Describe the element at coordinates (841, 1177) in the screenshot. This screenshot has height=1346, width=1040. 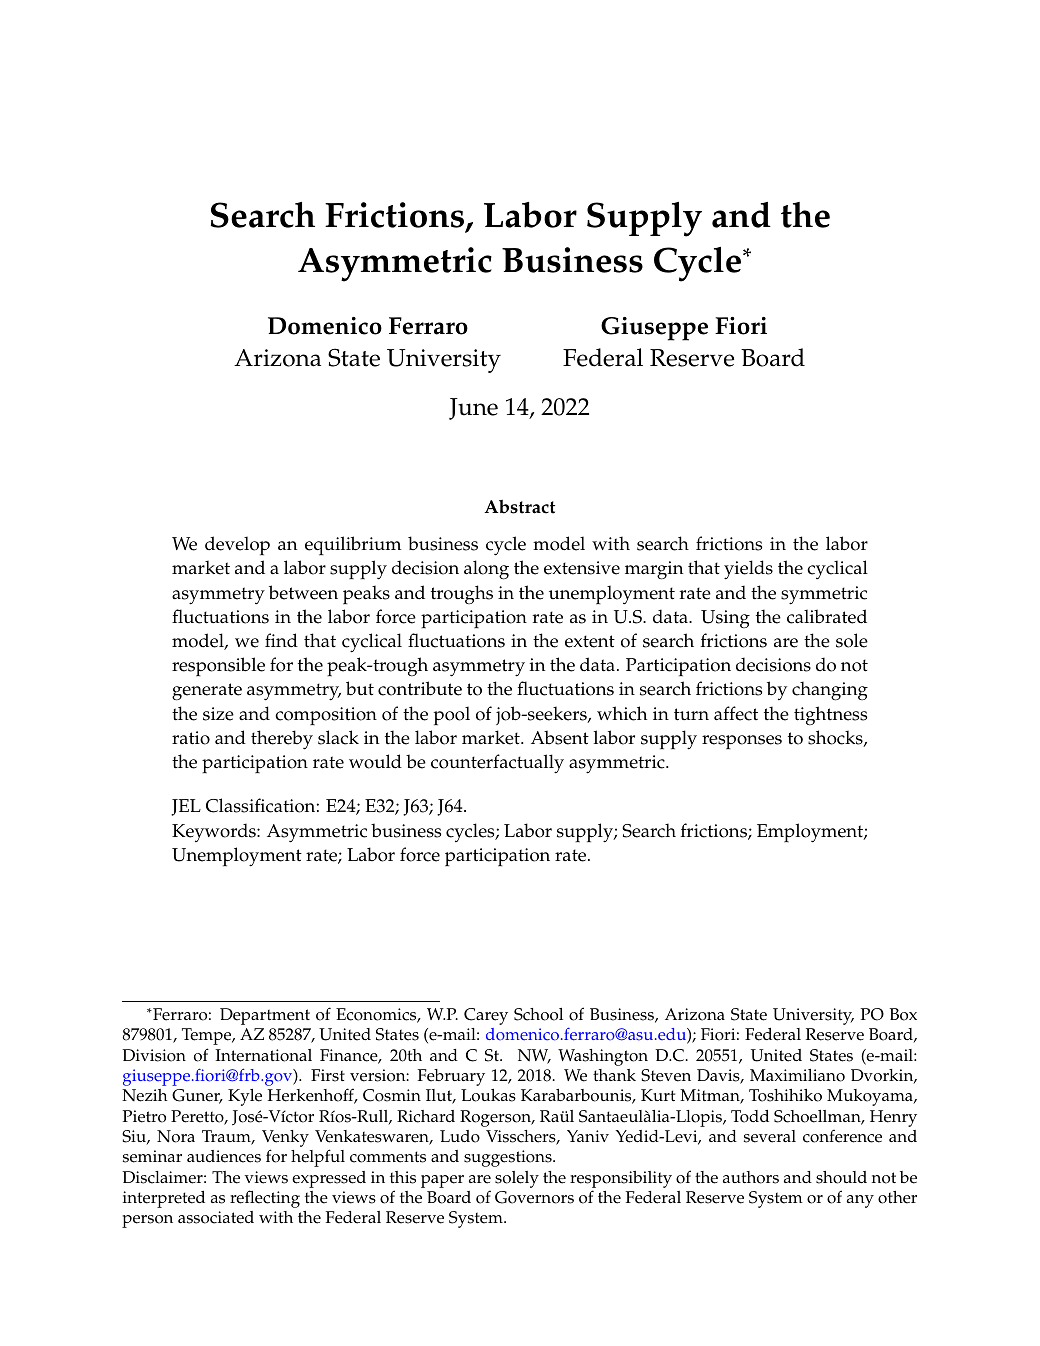
I see `should` at that location.
